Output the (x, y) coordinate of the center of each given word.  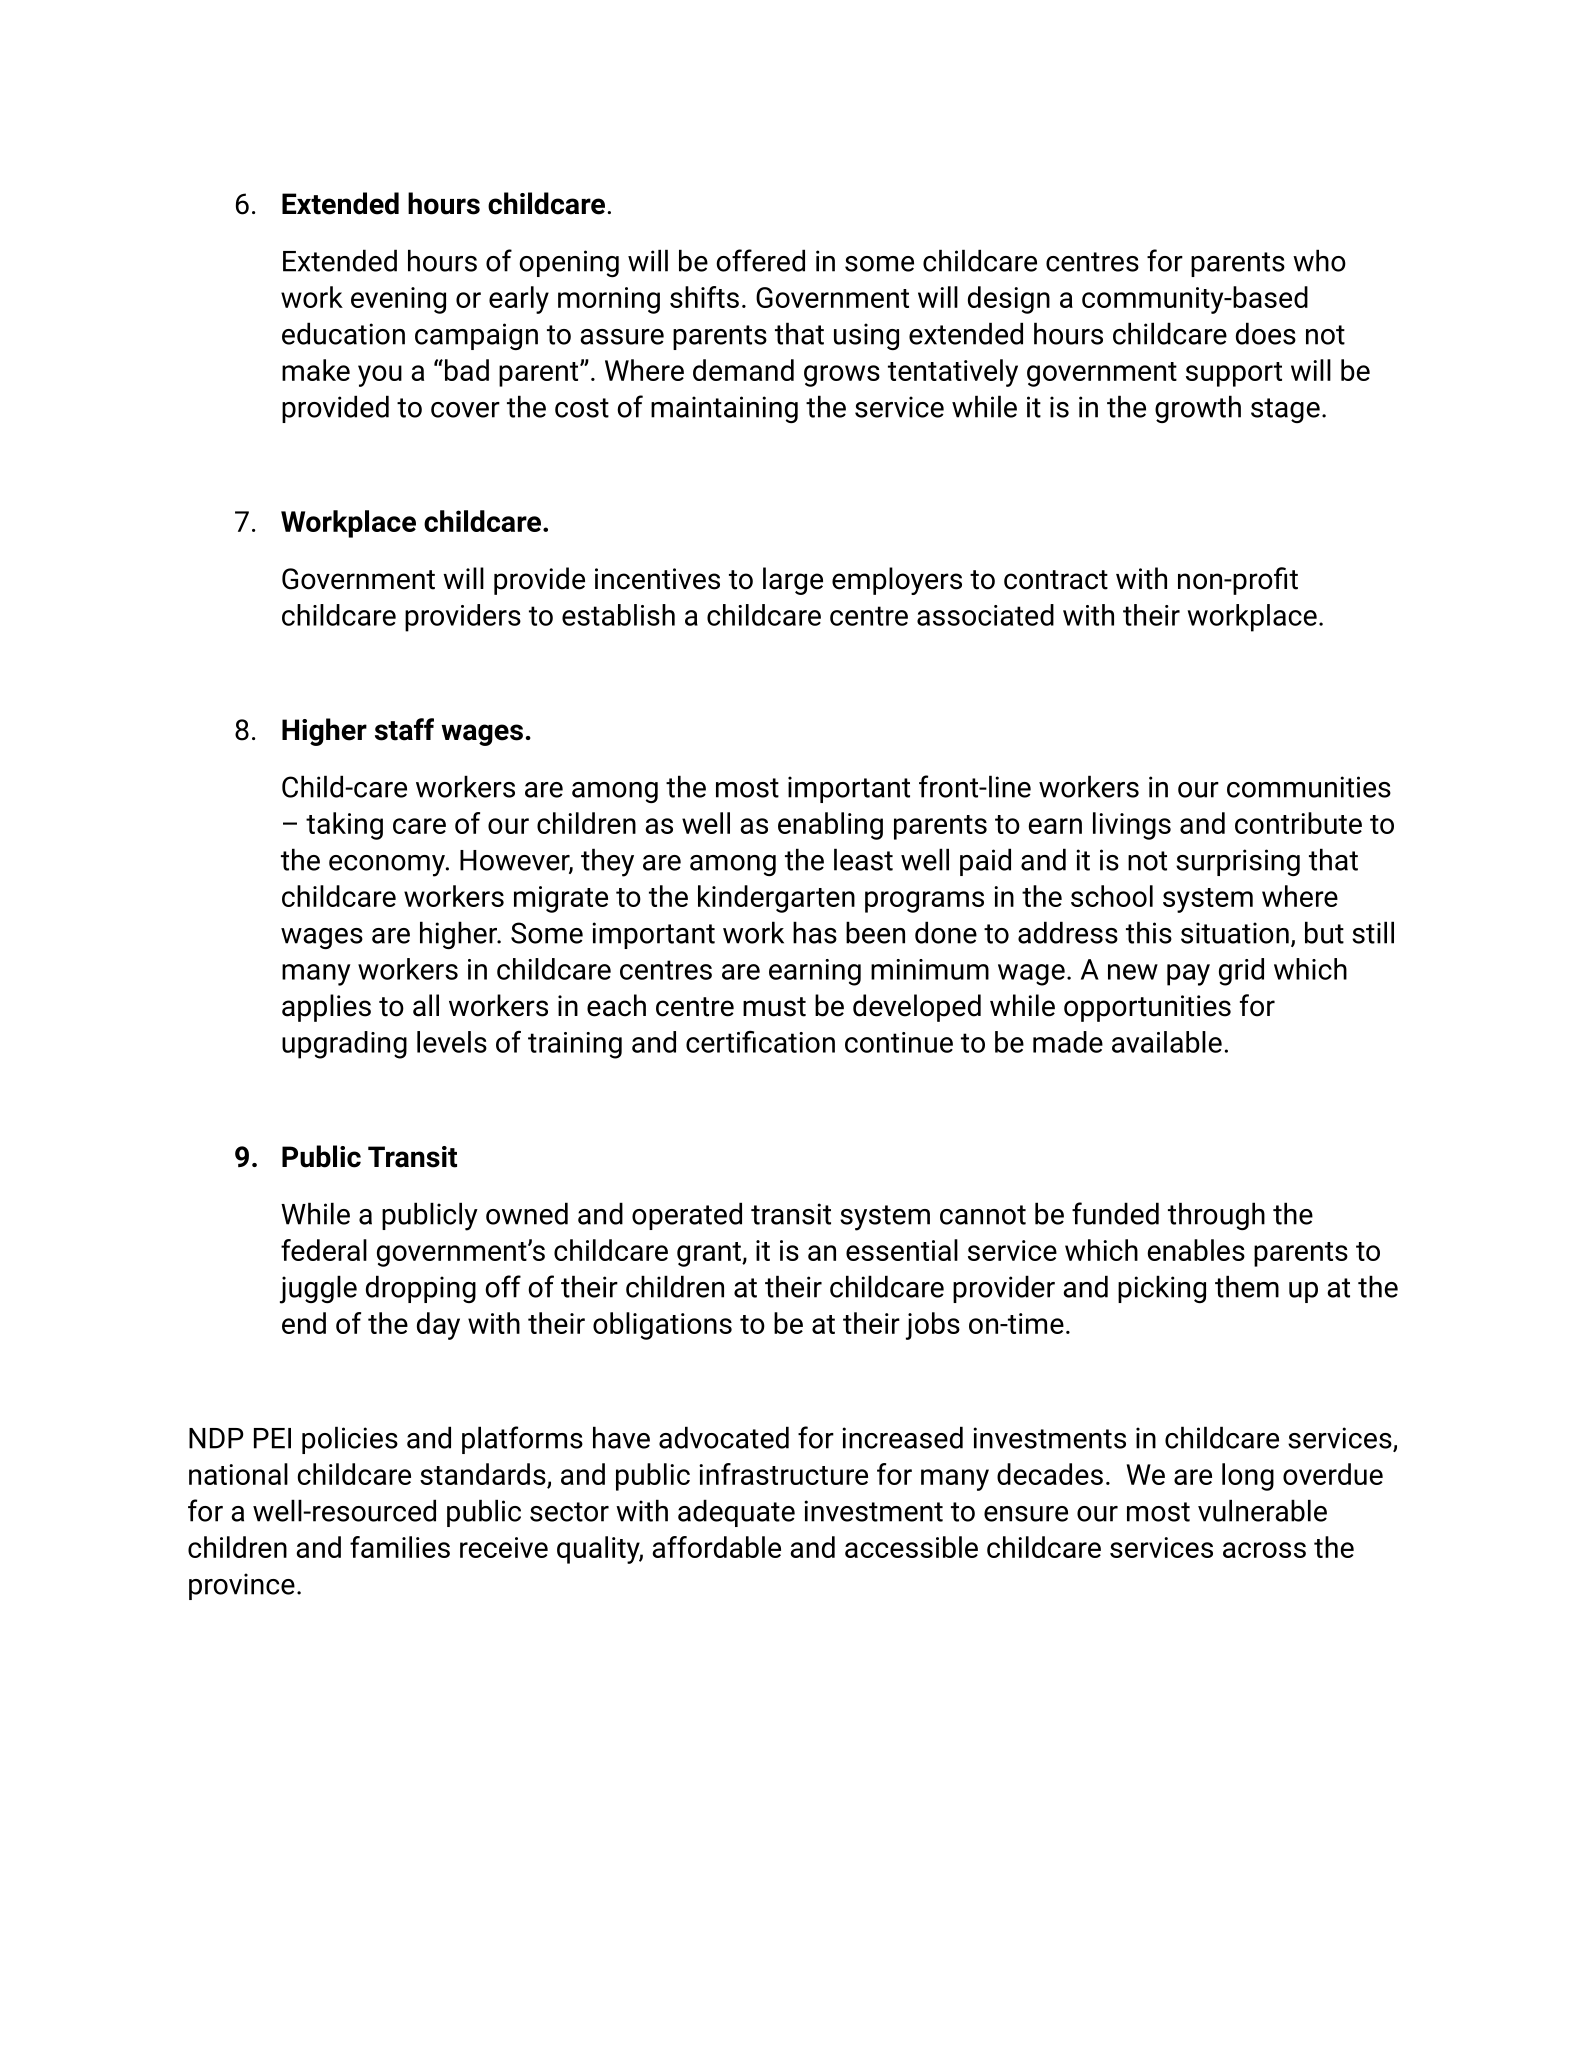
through (1216, 1216)
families (400, 1547)
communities (1309, 787)
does (1266, 333)
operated (687, 1216)
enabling (830, 826)
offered (760, 260)
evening (398, 300)
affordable (716, 1547)
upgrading (344, 1045)
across (1264, 1550)
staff (404, 729)
